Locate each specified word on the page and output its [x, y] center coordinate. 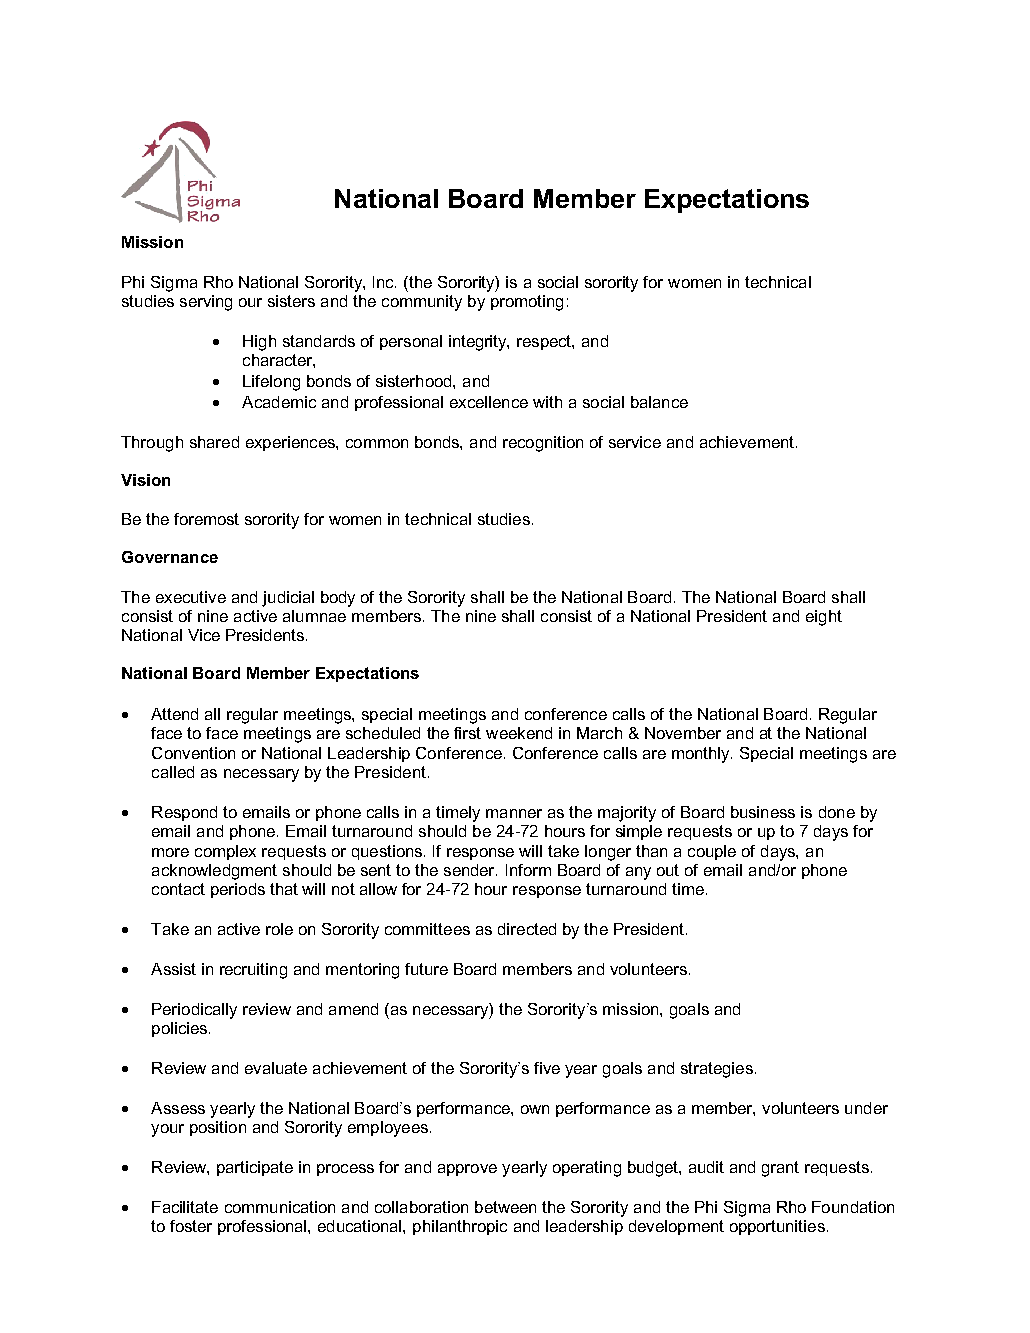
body [338, 599]
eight [824, 618]
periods [238, 890]
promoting [527, 303]
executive [191, 597]
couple [712, 852]
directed [527, 929]
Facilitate [185, 1207]
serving [206, 303]
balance [659, 402]
